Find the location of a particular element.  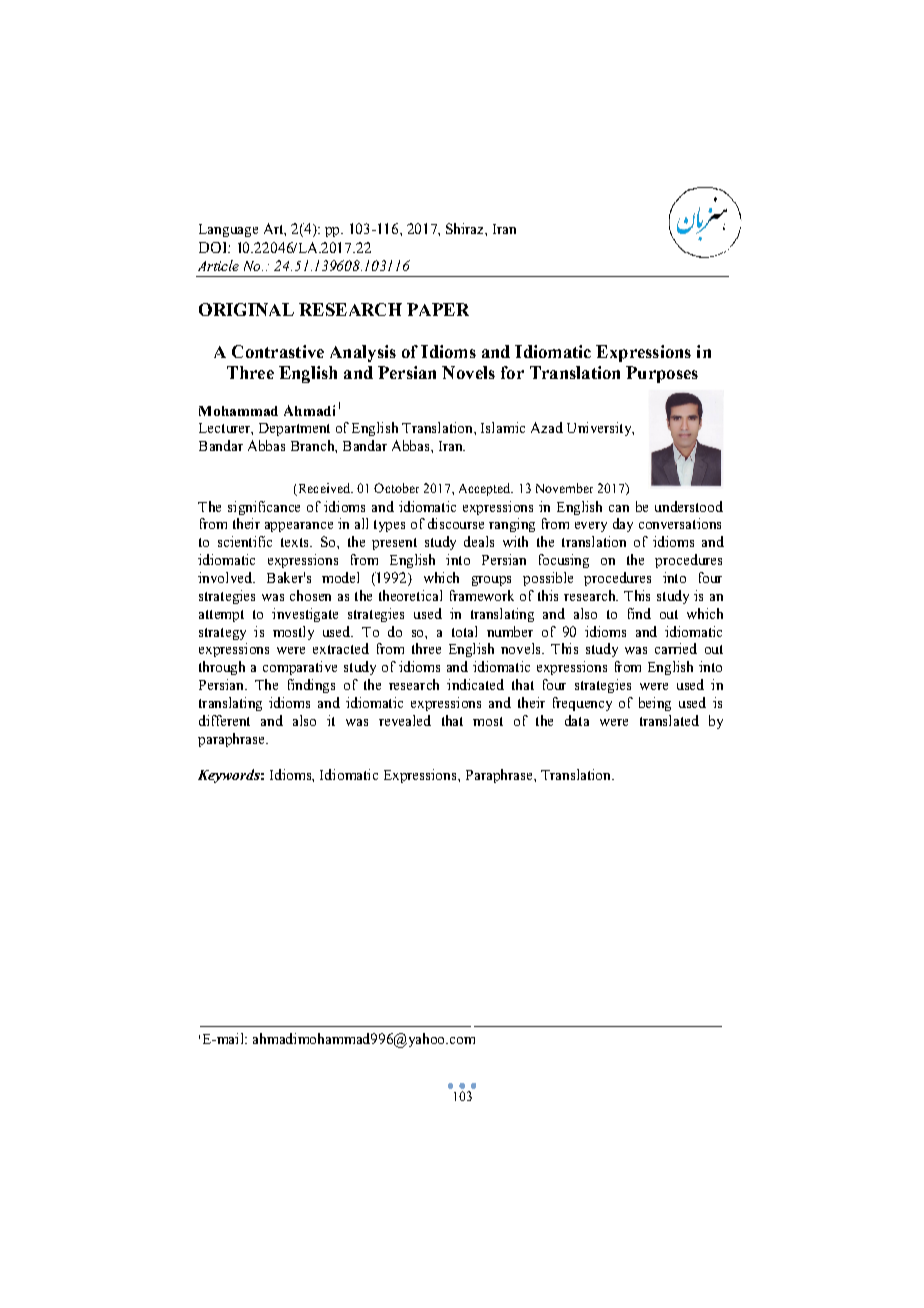

deals is located at coordinates (479, 541).
